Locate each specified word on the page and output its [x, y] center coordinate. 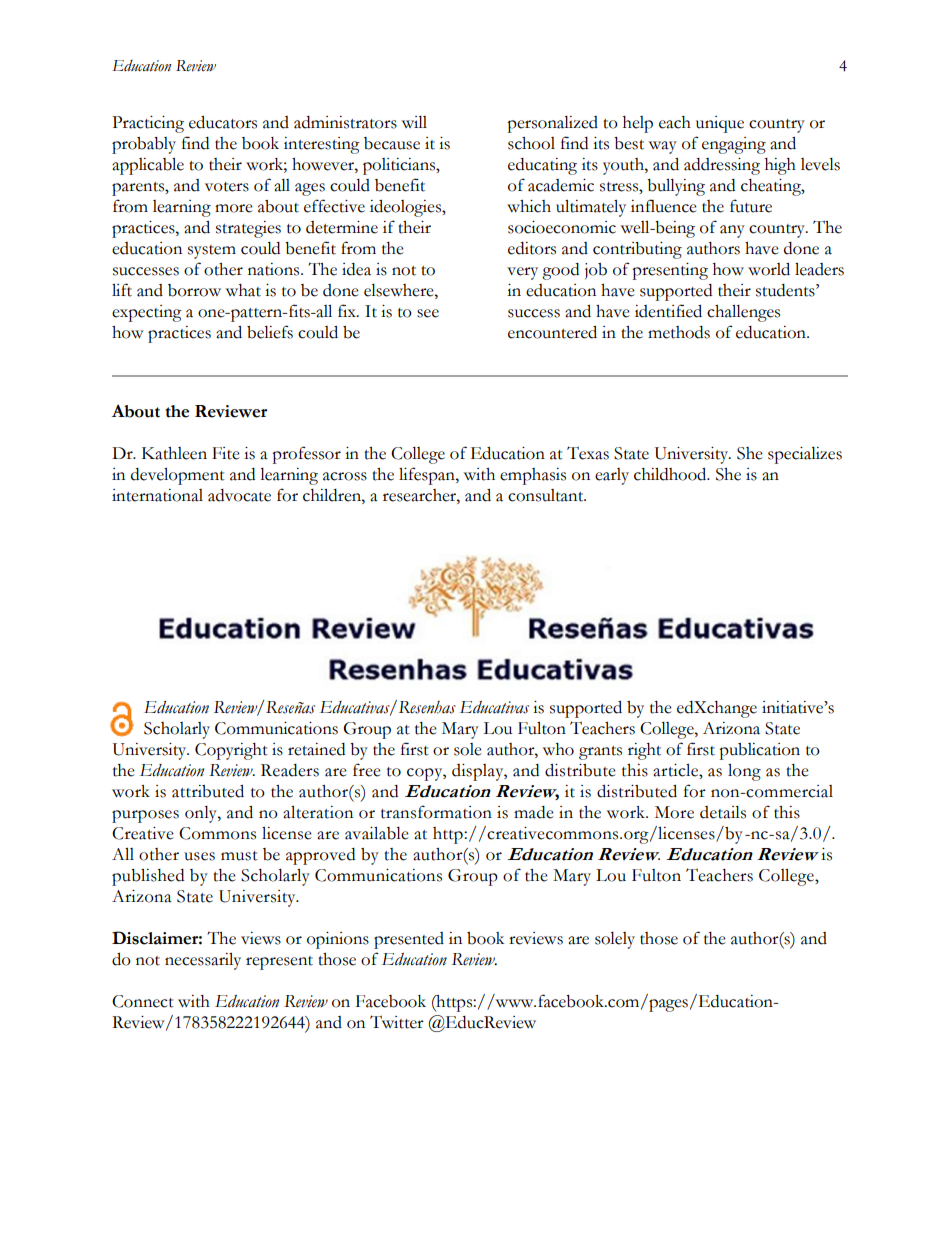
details [723, 812]
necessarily [203, 961]
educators [223, 122]
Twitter [397, 1022]
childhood [671, 474]
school [531, 143]
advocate [239, 495]
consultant [547, 495]
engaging [734, 145]
